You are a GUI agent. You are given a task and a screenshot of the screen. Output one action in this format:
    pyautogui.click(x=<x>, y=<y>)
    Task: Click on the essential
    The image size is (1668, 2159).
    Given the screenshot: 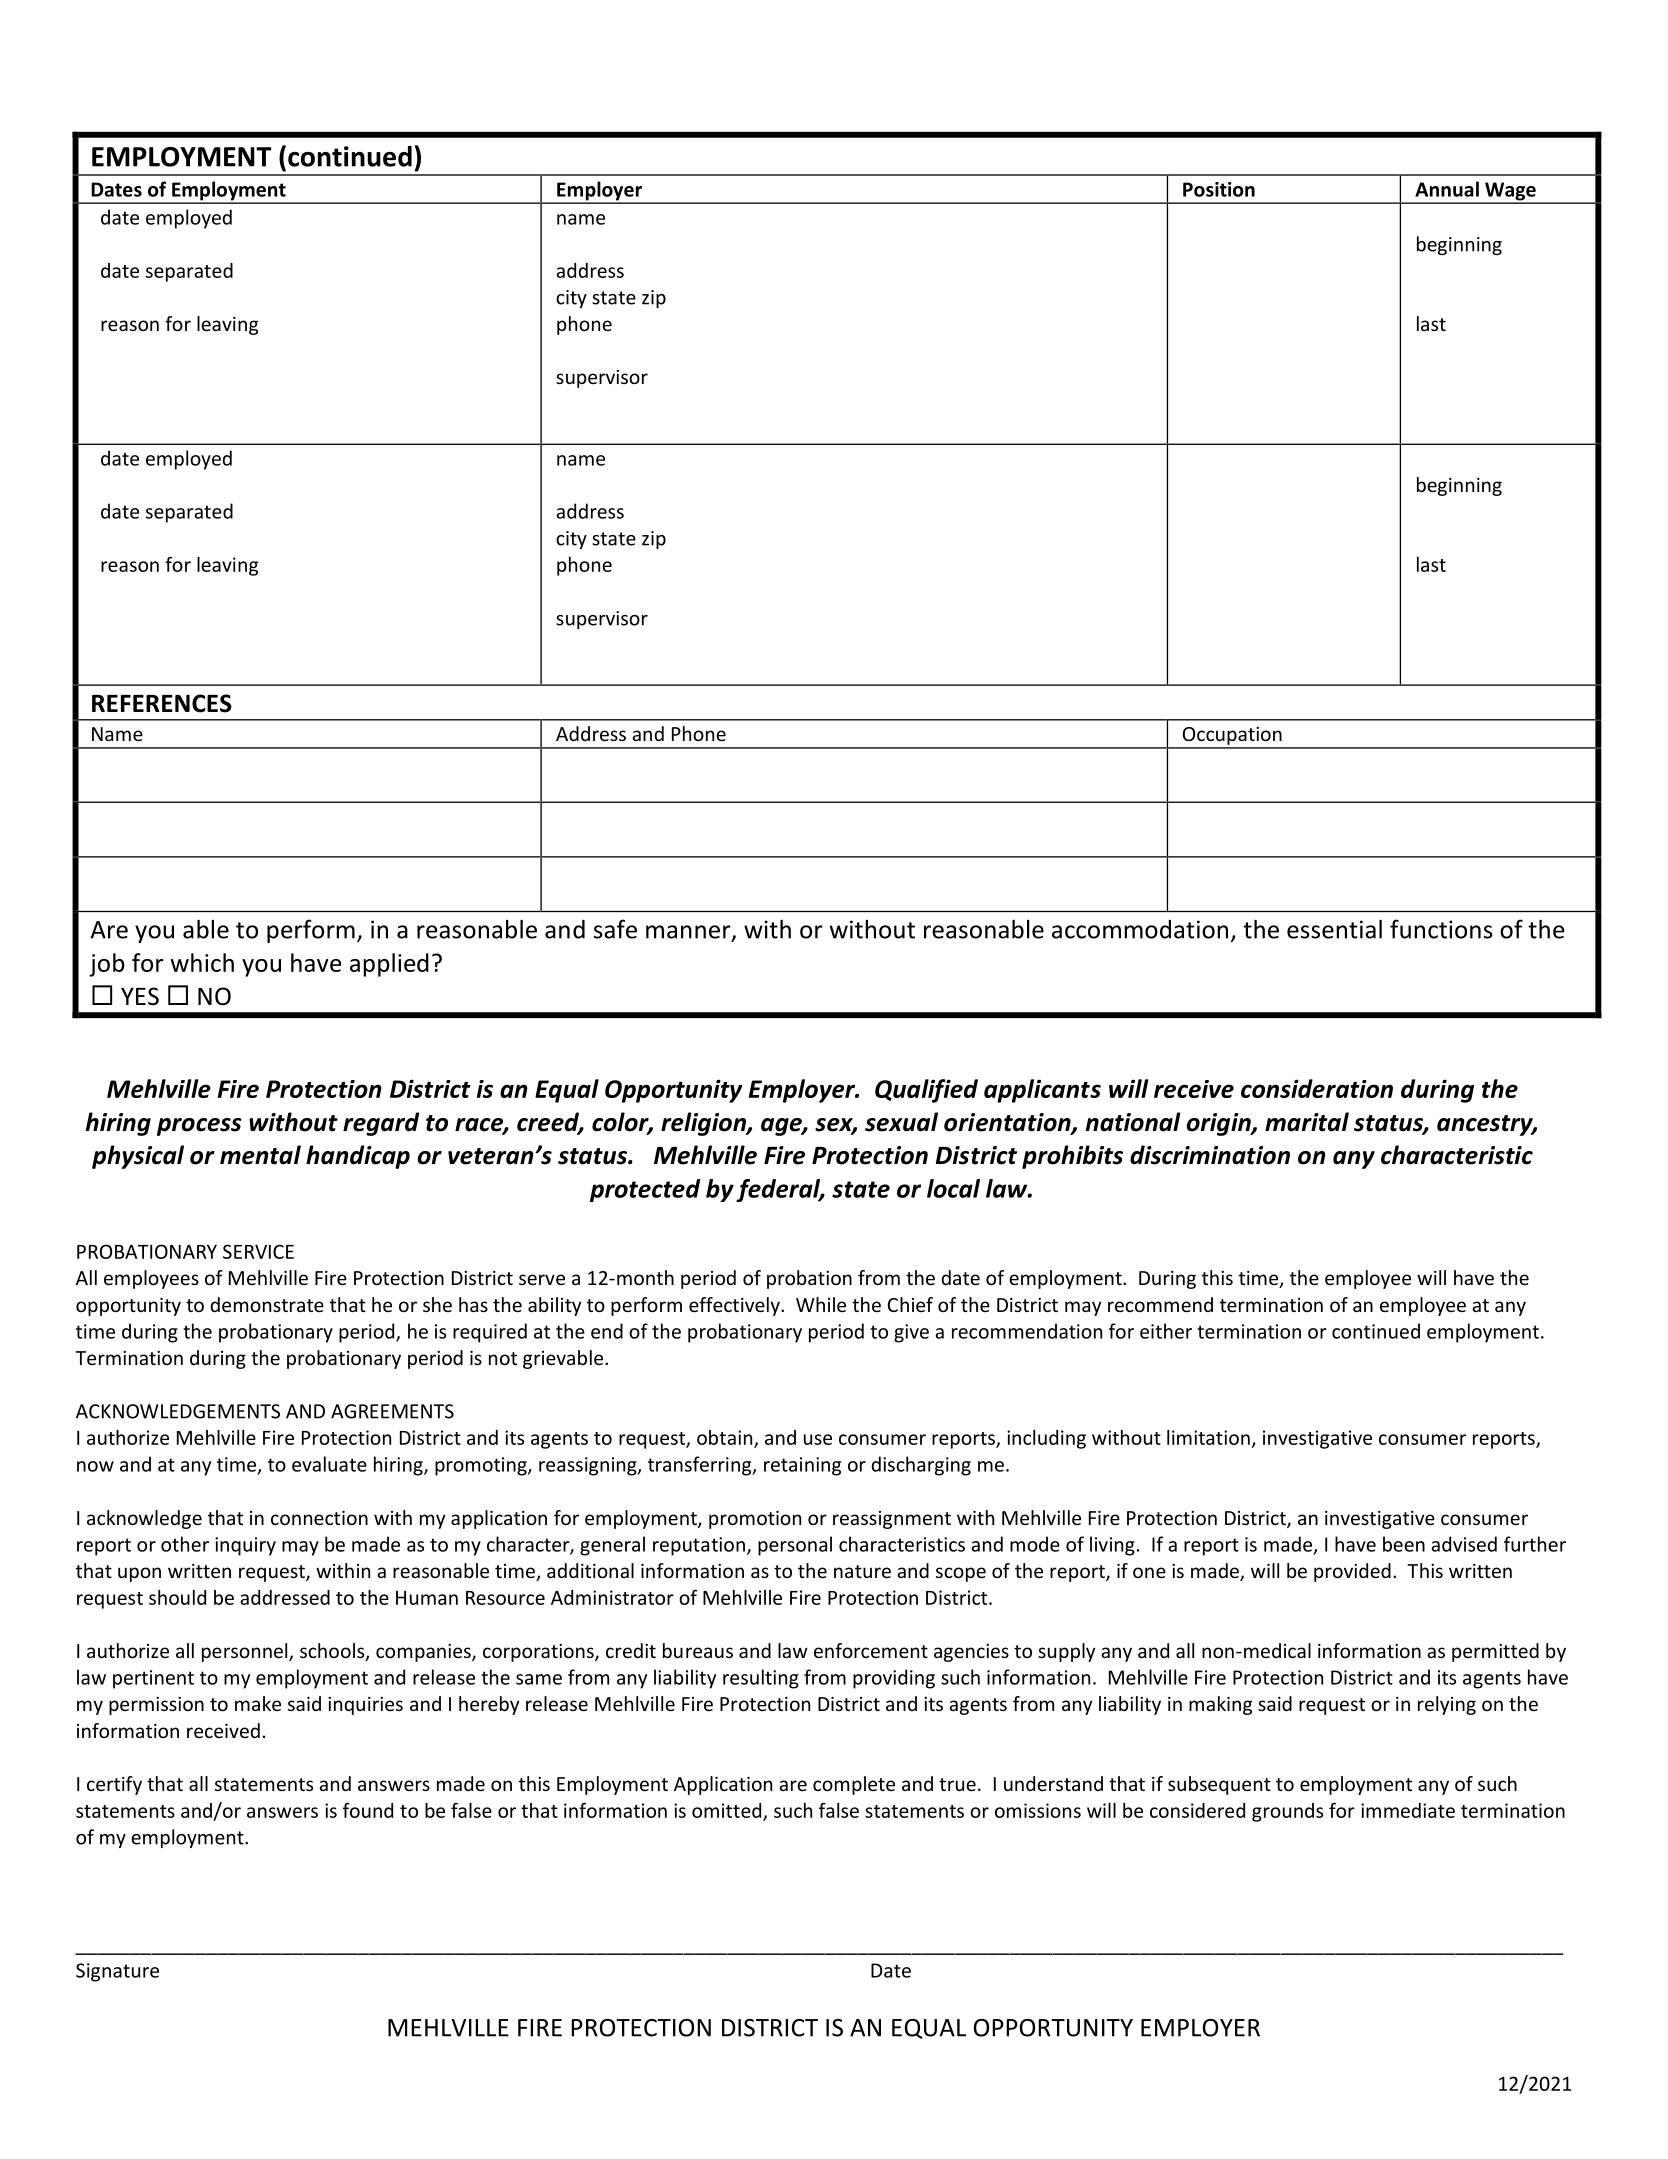 What is the action you would take?
    pyautogui.click(x=1334, y=929)
